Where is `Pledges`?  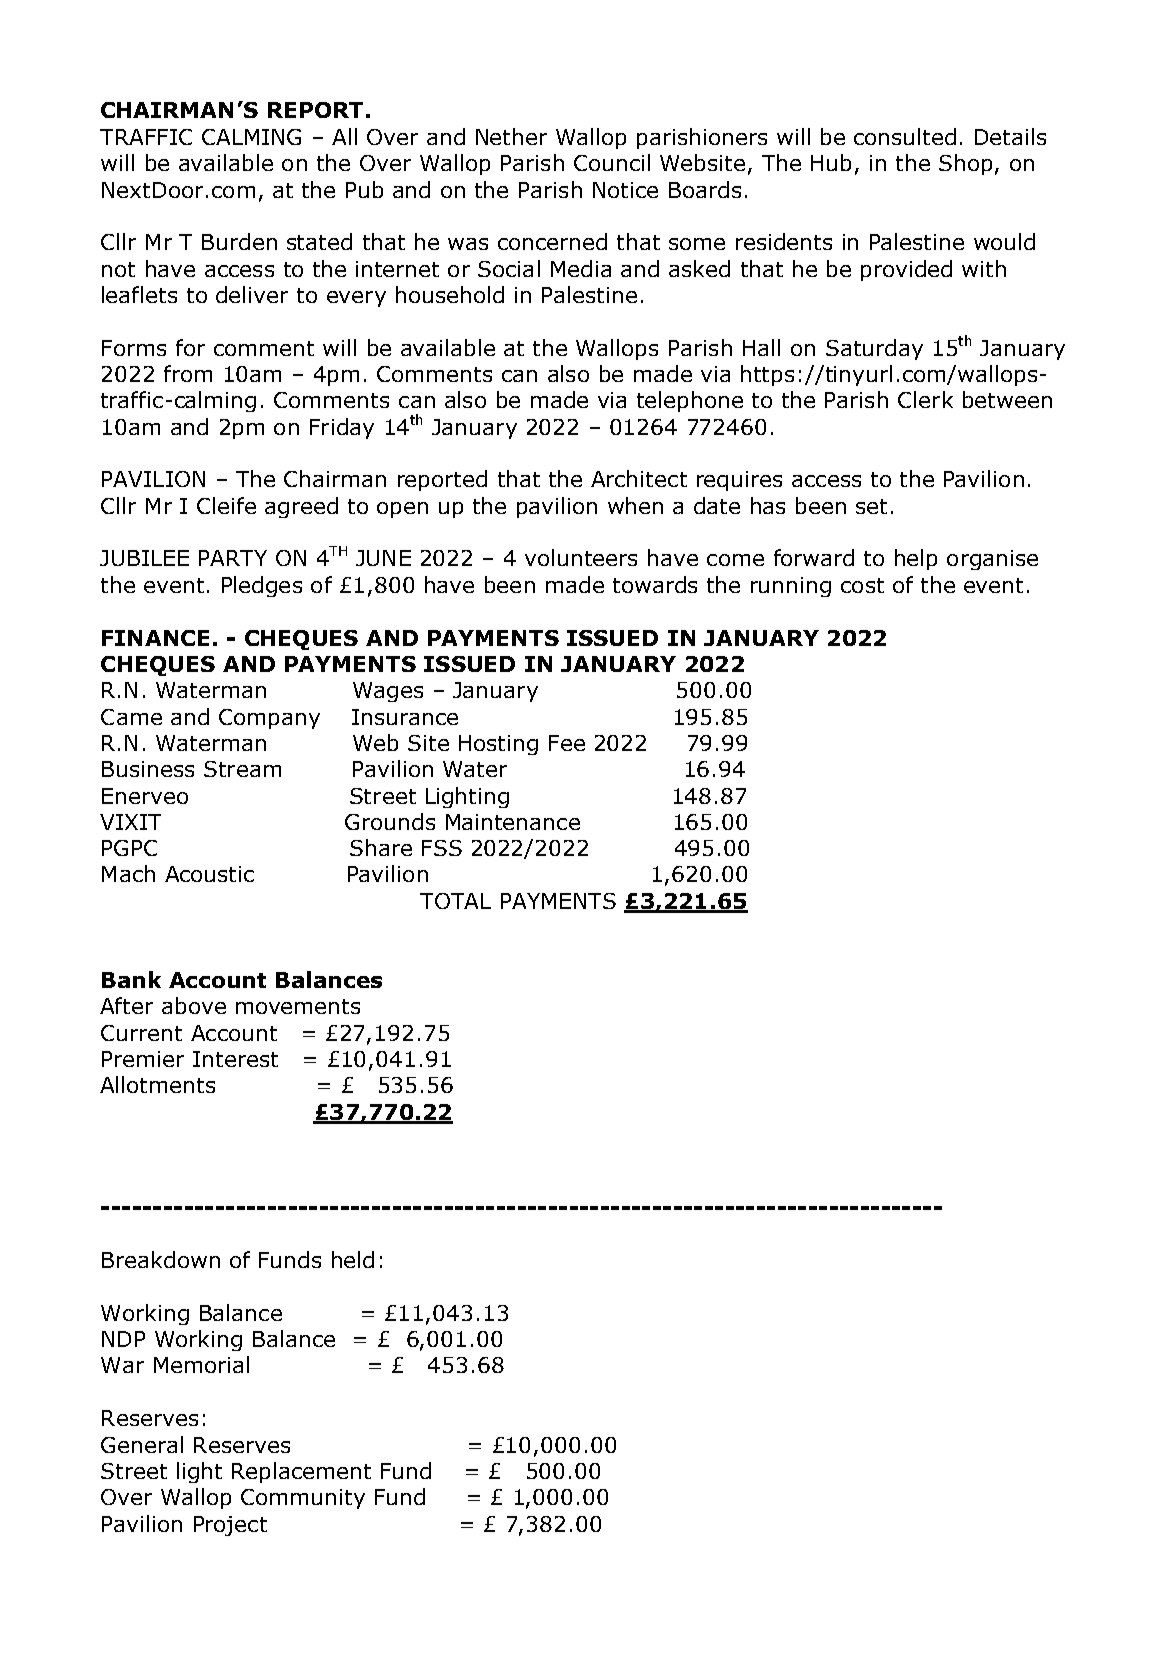
Pledges is located at coordinates (262, 586).
